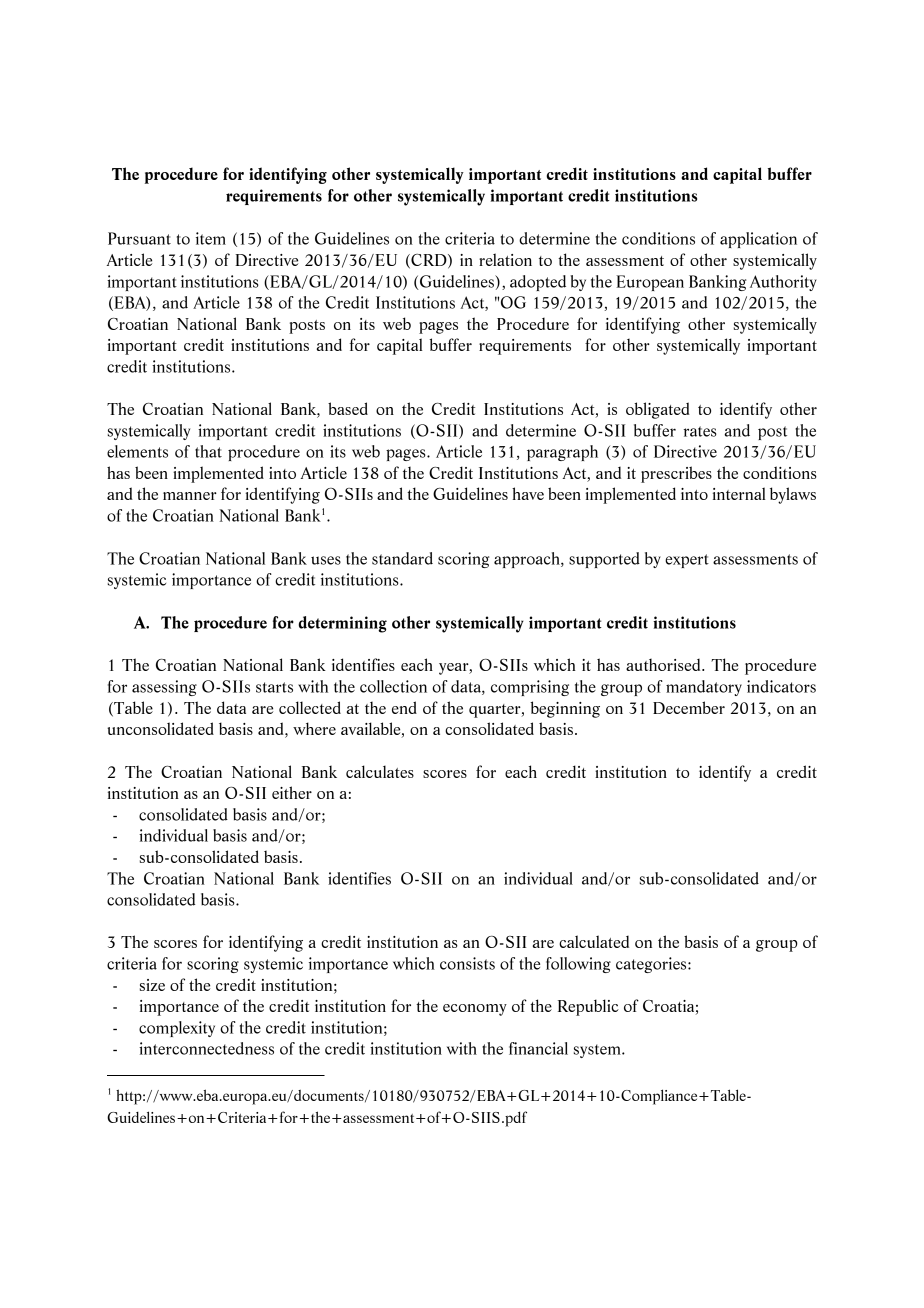  Describe the element at coordinates (211, 238) in the screenshot. I see `item` at that location.
